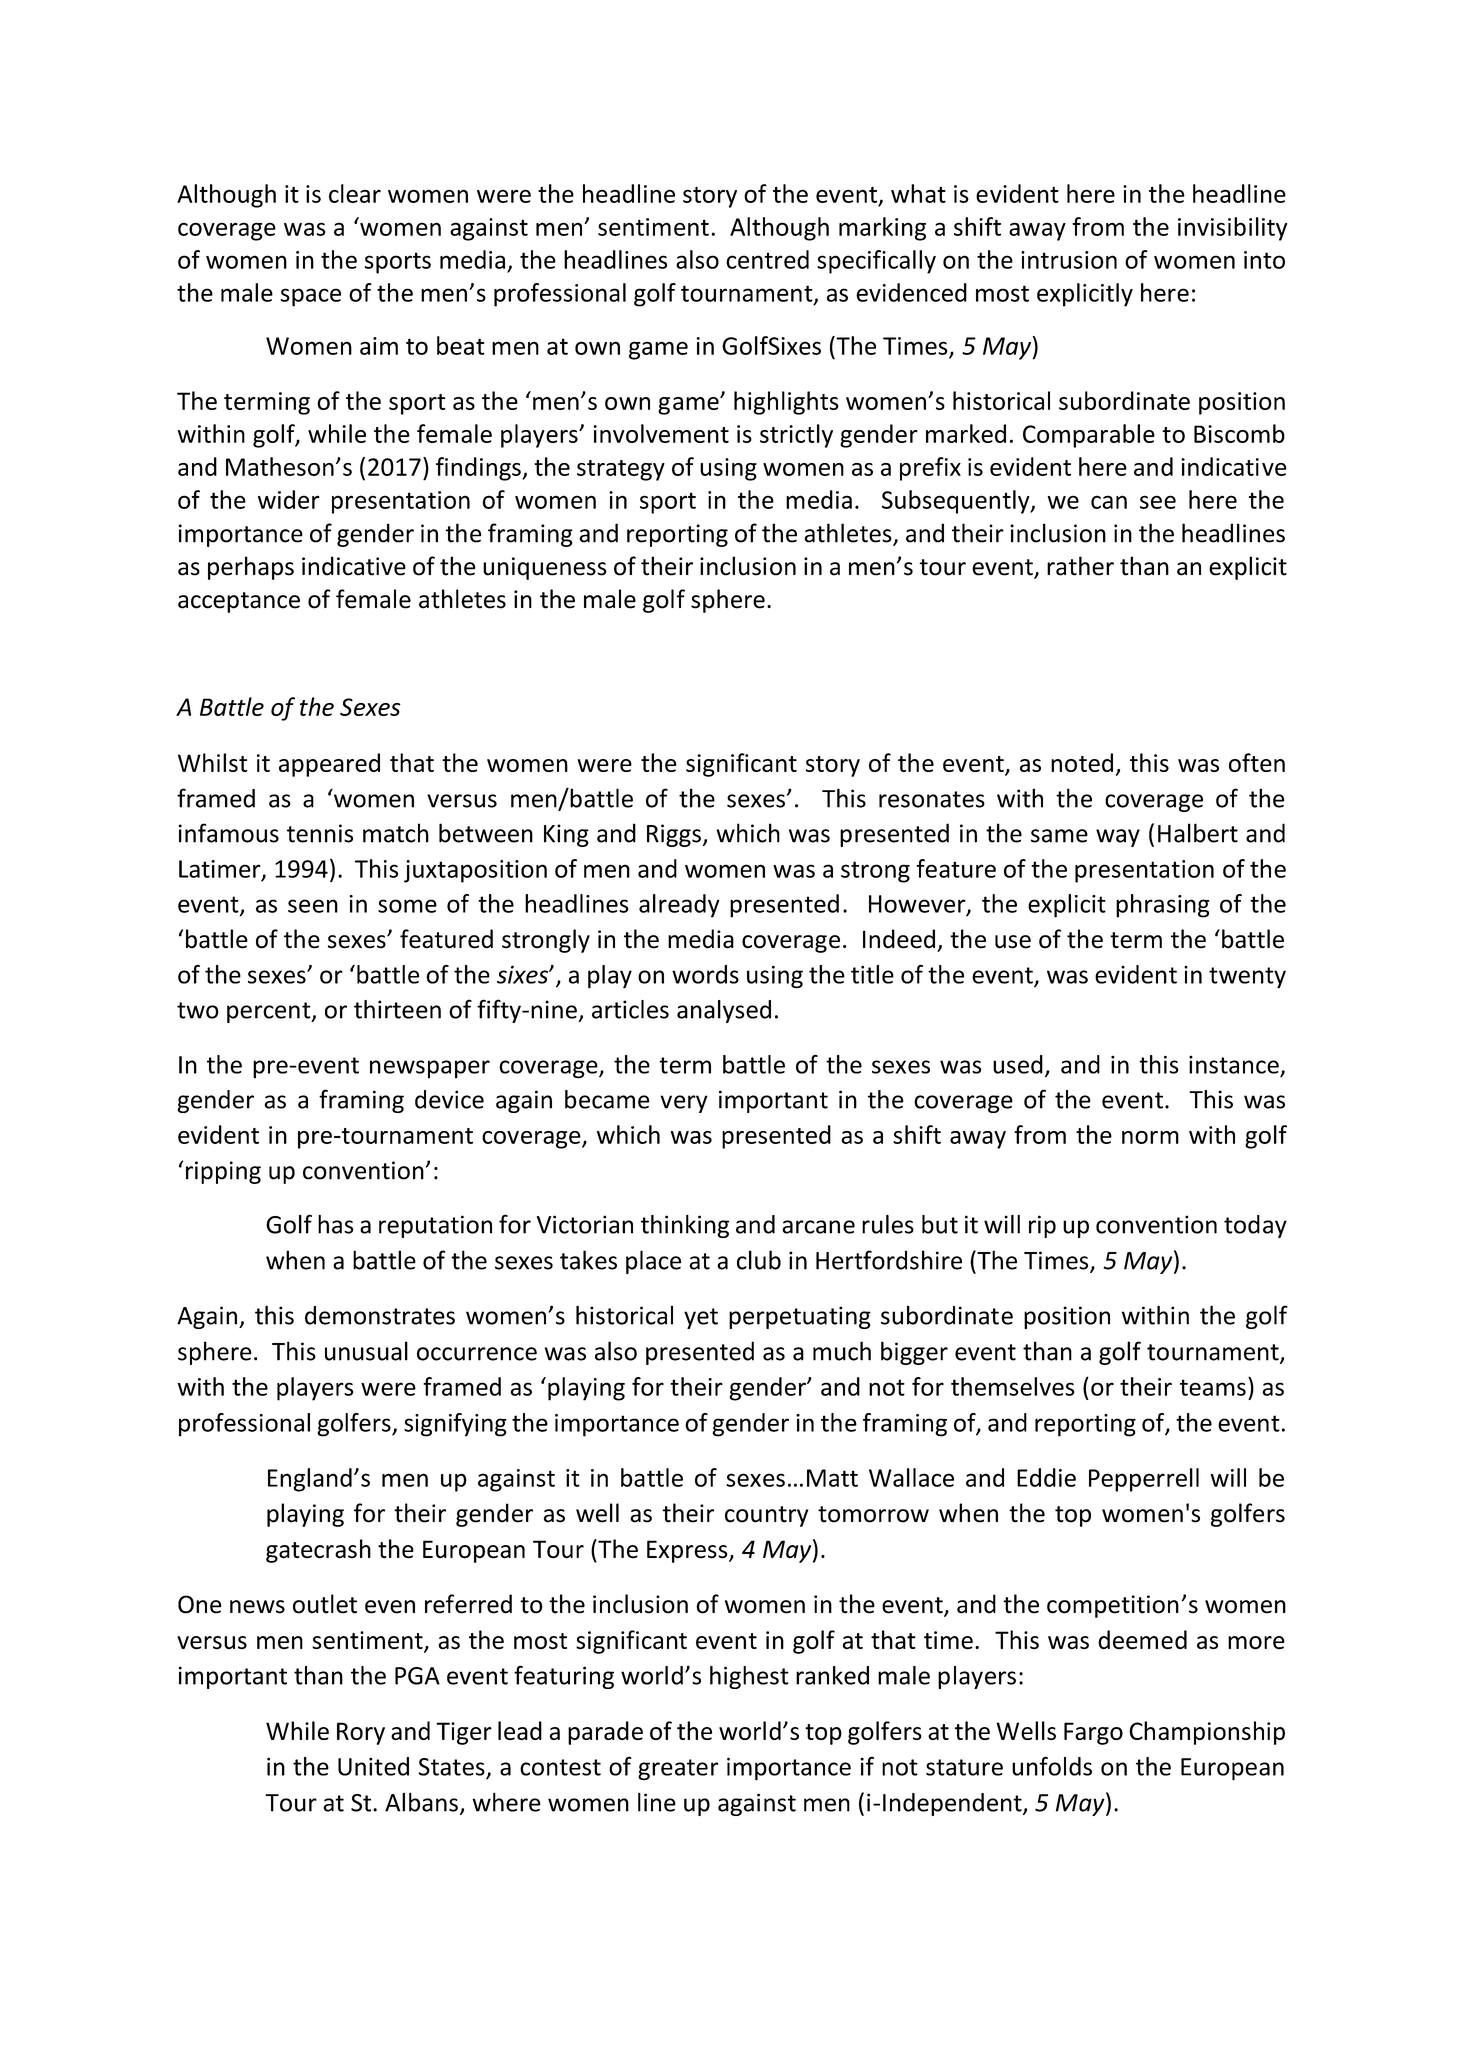 The image size is (1464, 2070). Describe the element at coordinates (1080, 566) in the screenshot. I see `rather` at that location.
